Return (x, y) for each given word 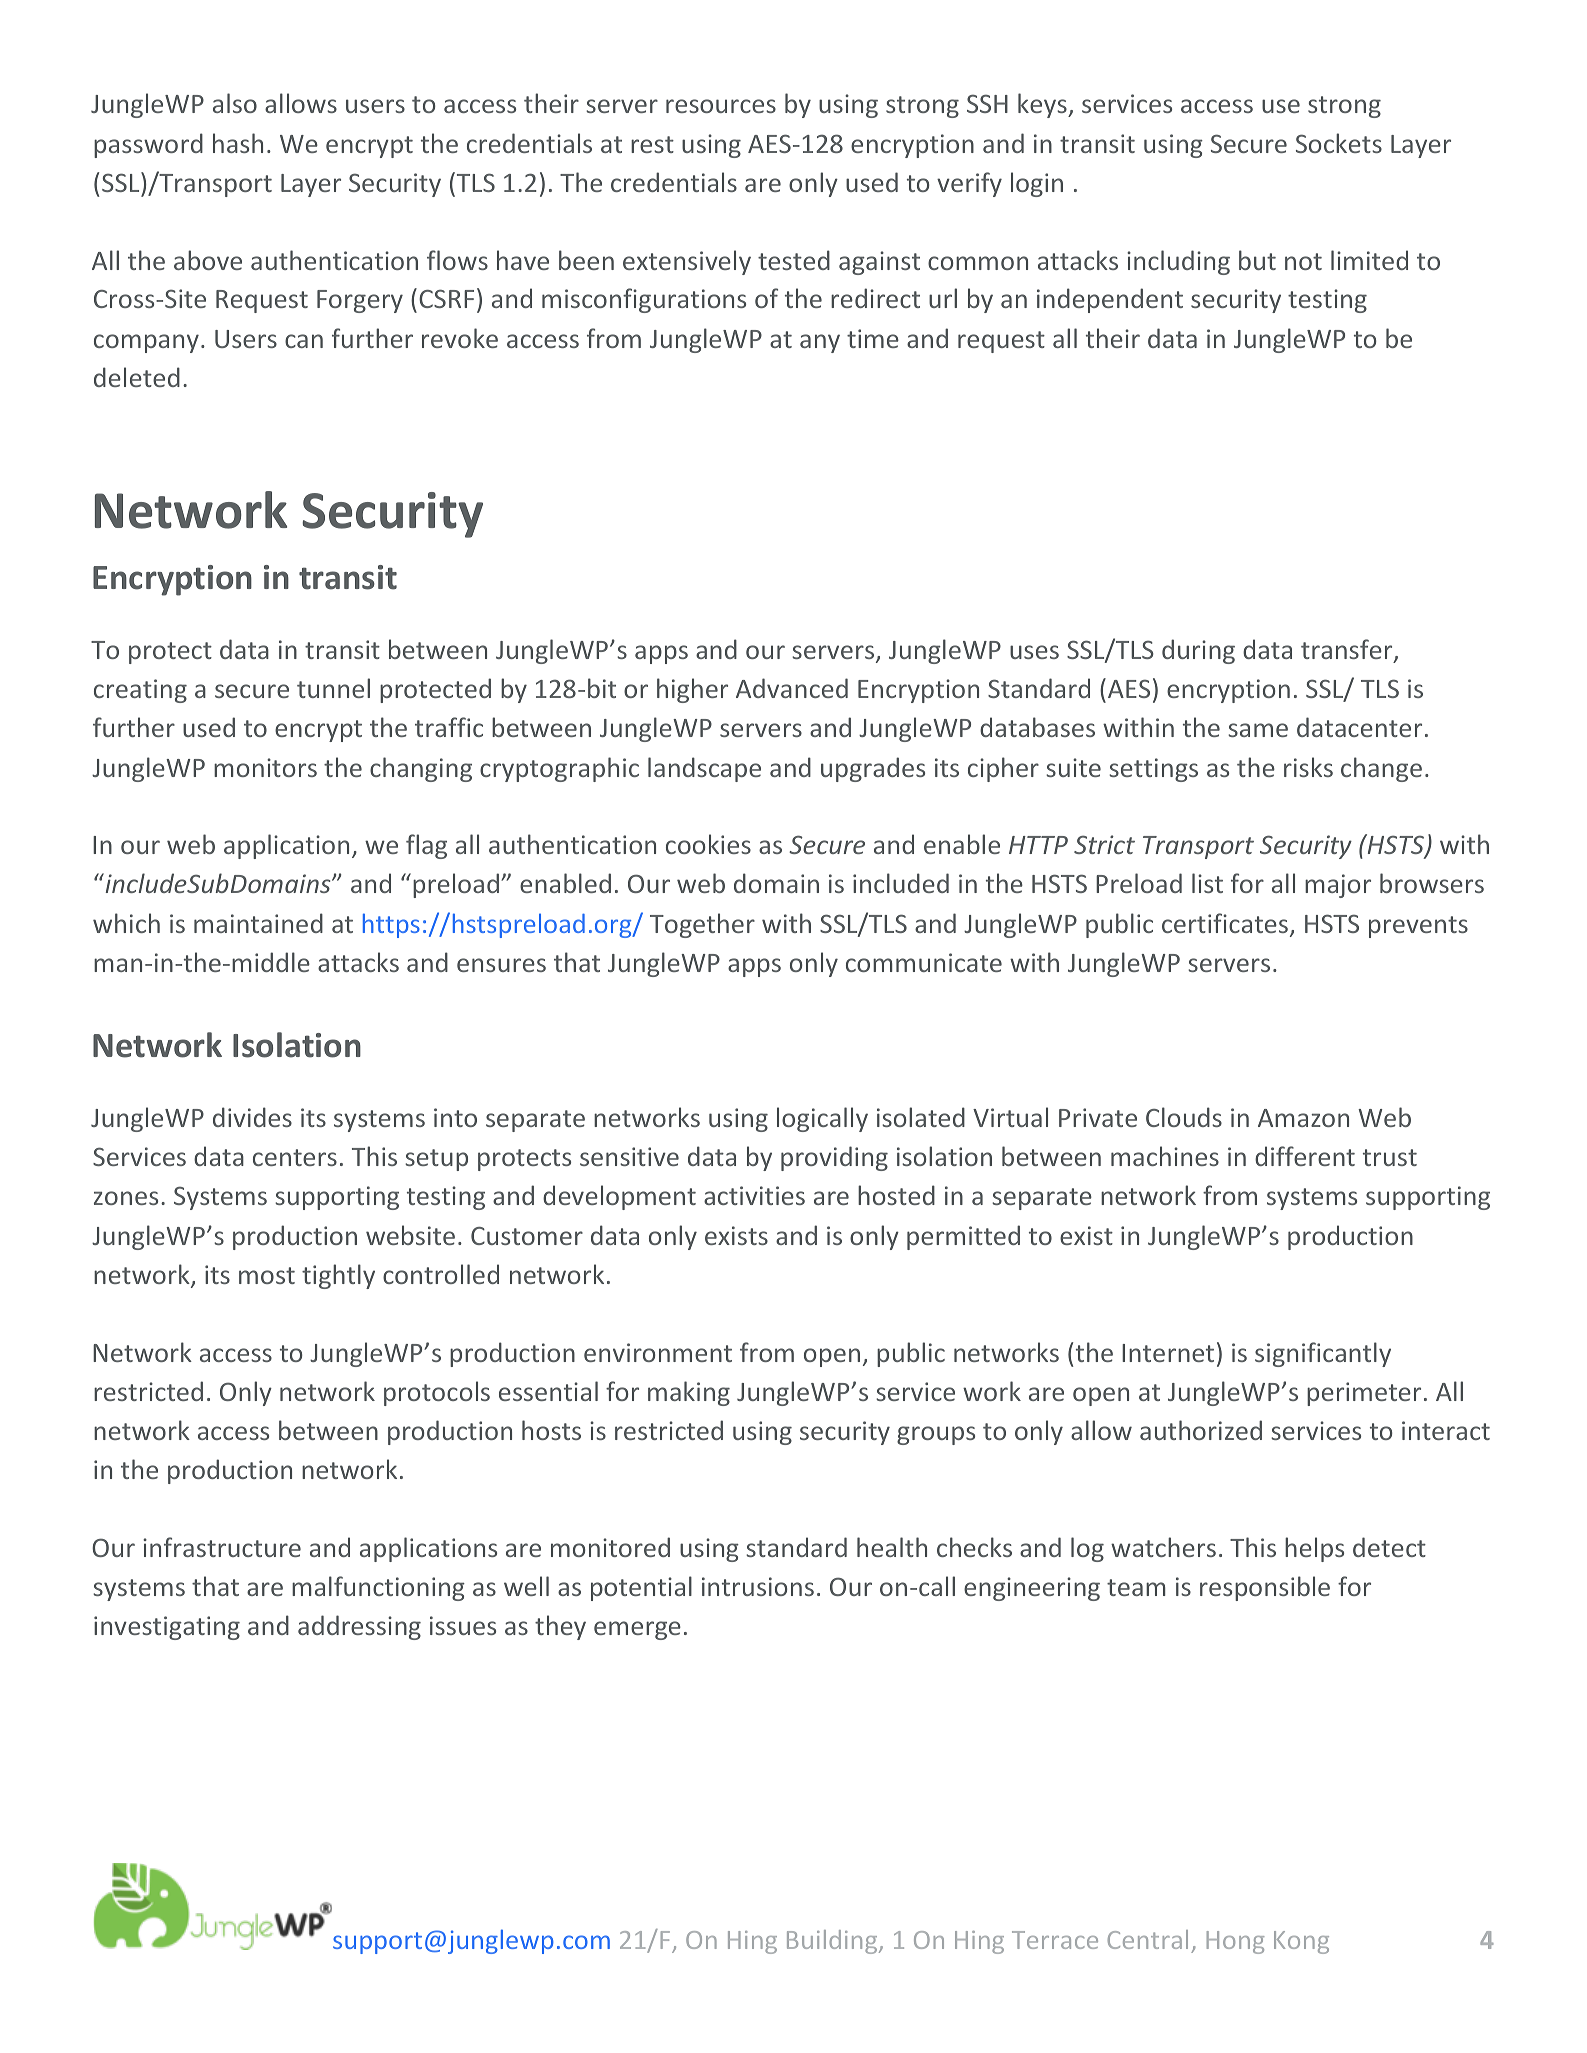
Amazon (1303, 1118)
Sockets (1339, 143)
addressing (359, 1627)
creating (140, 691)
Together (702, 925)
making (689, 1393)
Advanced (792, 688)
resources (721, 106)
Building (833, 1942)
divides (252, 1117)
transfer (1348, 650)
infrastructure (222, 1547)
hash (238, 143)
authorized (1201, 1430)
